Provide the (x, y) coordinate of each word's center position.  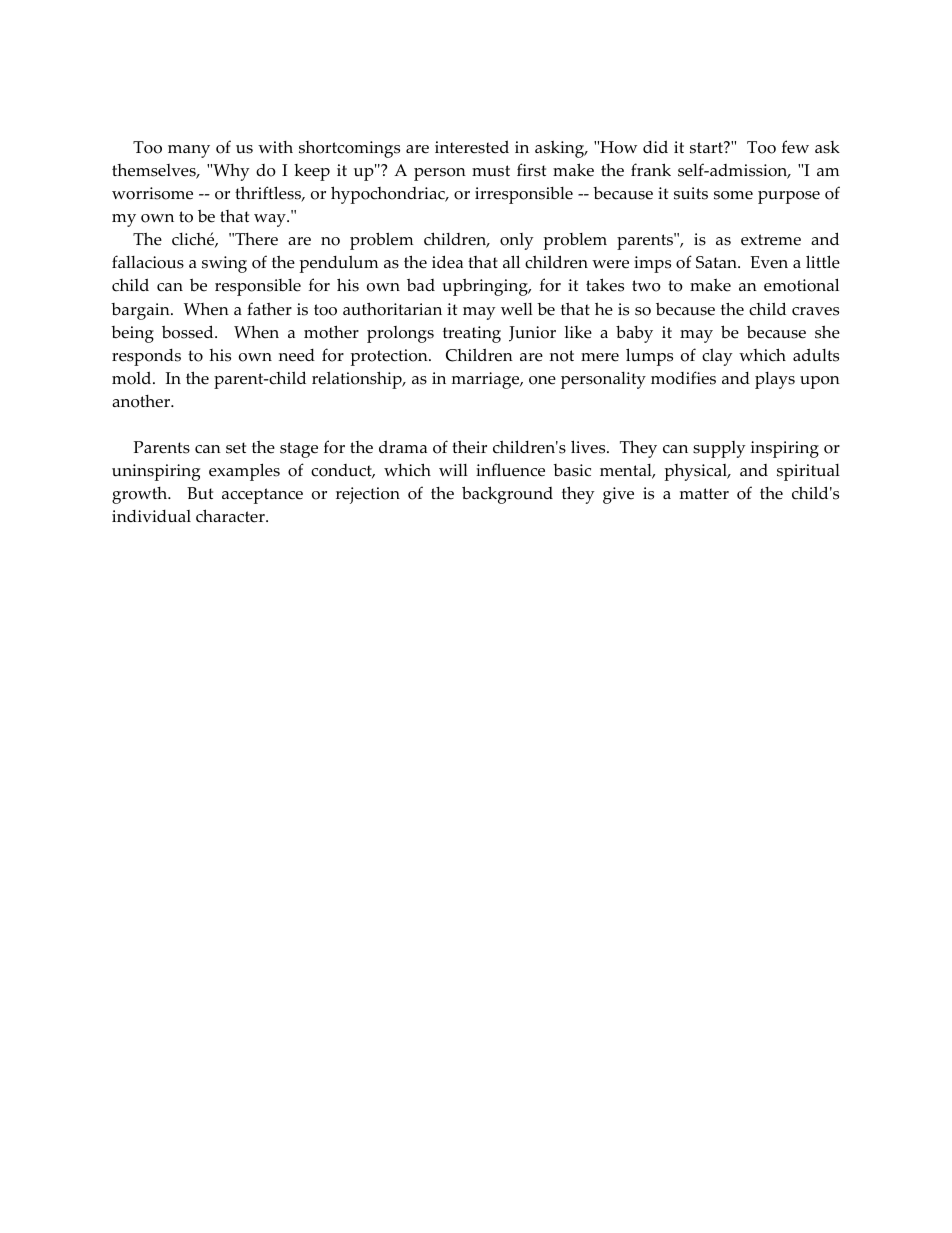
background (507, 495)
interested (472, 147)
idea (447, 262)
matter (704, 494)
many (189, 151)
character (231, 516)
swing (224, 264)
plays (775, 380)
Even (769, 262)
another (142, 401)
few (795, 147)
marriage (487, 380)
